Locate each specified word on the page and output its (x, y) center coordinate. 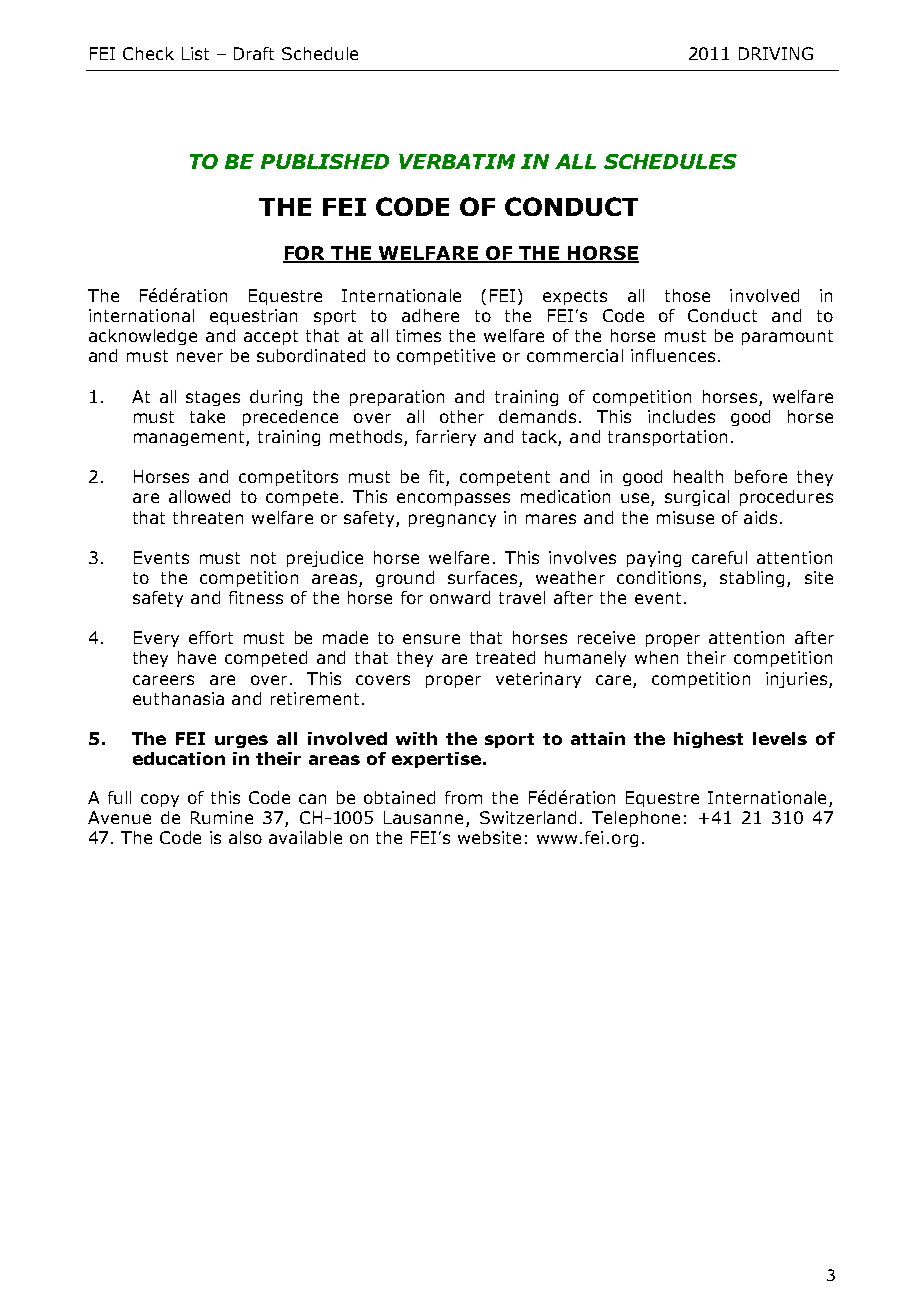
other (462, 416)
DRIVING (776, 53)
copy (160, 800)
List (195, 53)
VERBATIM (457, 161)
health (698, 476)
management (190, 438)
